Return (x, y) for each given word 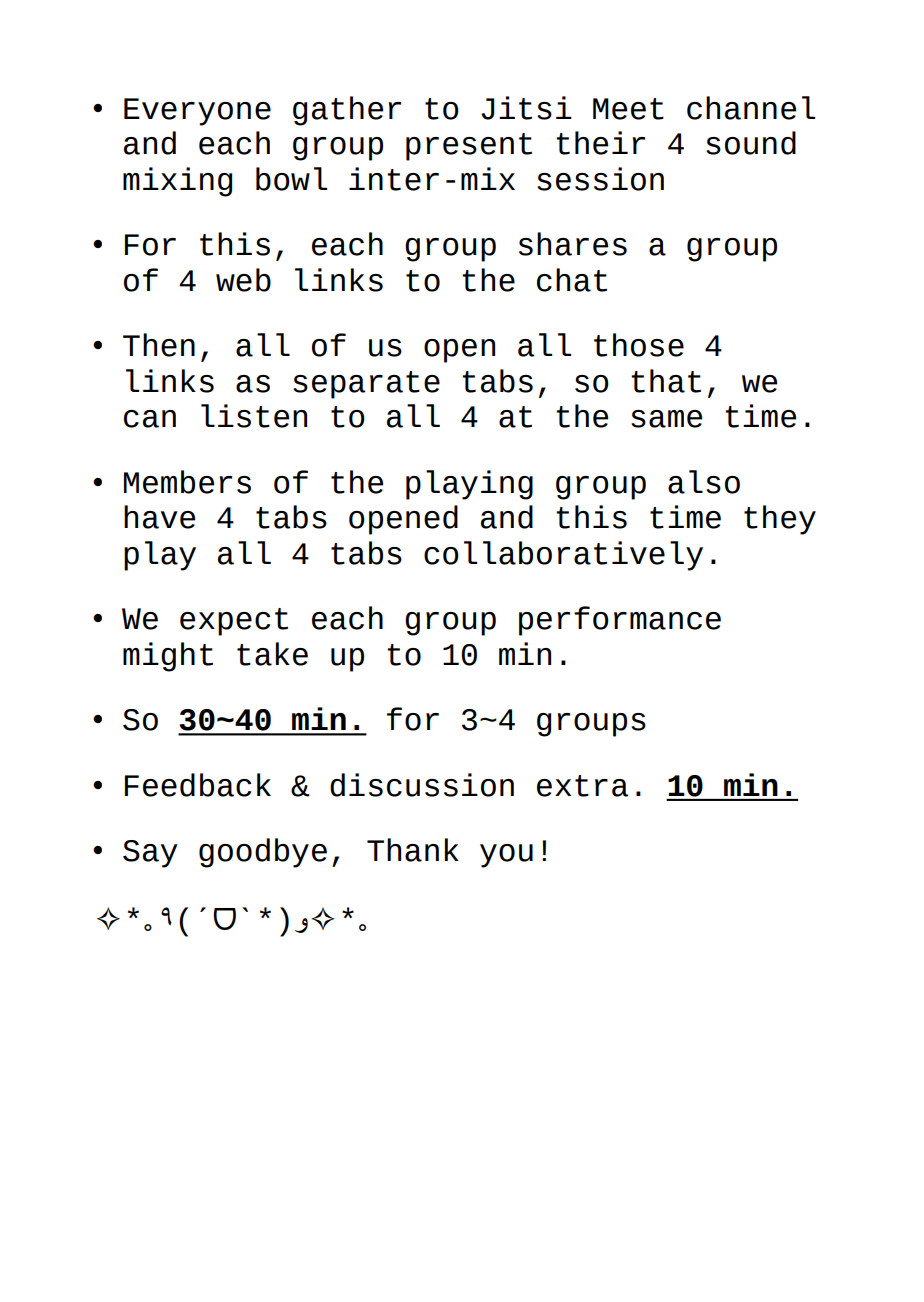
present (469, 147)
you (506, 856)
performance (620, 621)
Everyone (197, 112)
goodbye (263, 853)
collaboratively (563, 556)
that (666, 381)
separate (366, 385)
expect (234, 622)
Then (159, 345)
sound (751, 143)
